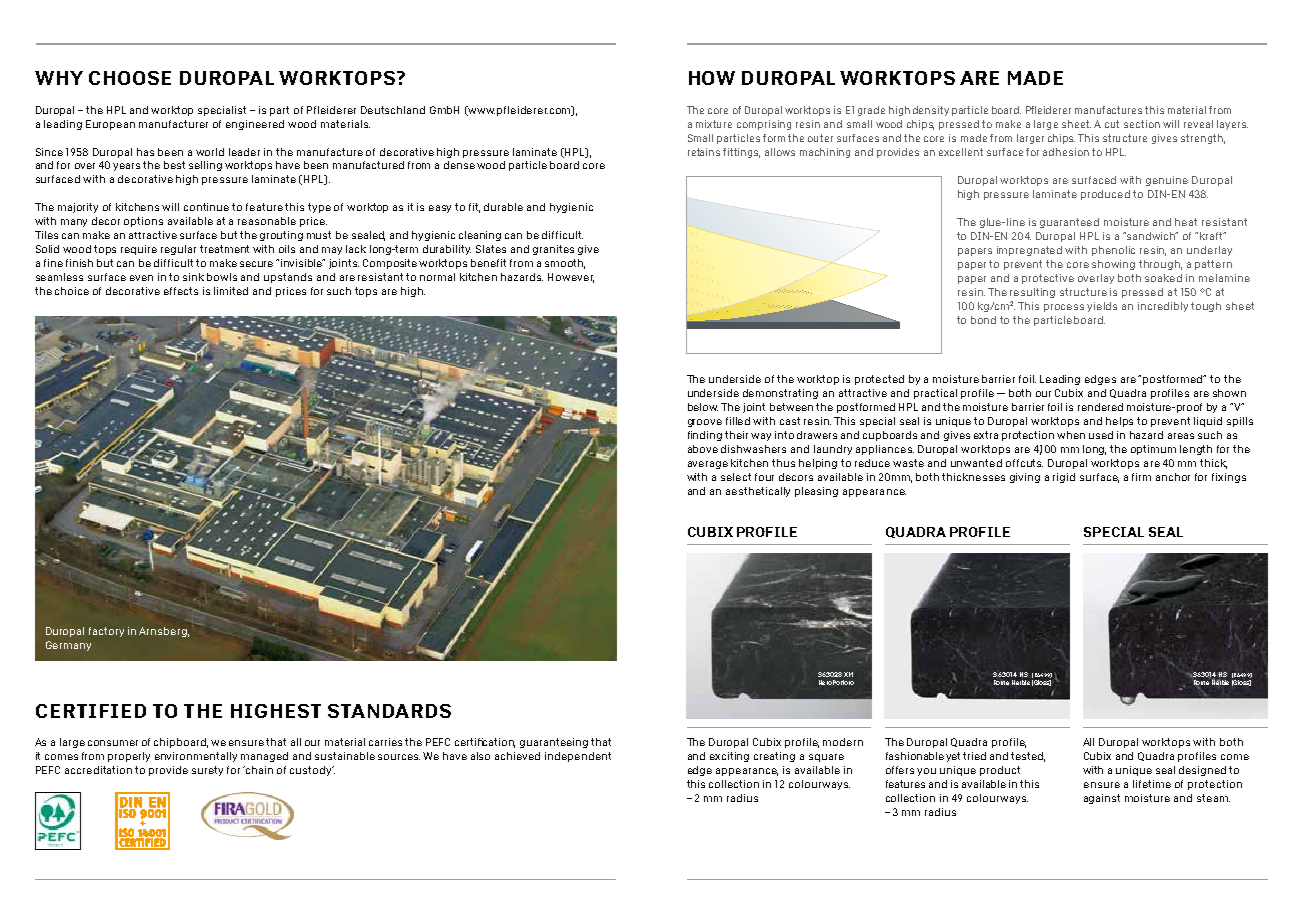  Describe the element at coordinates (181, 291) in the screenshot. I see `effects` at that location.
